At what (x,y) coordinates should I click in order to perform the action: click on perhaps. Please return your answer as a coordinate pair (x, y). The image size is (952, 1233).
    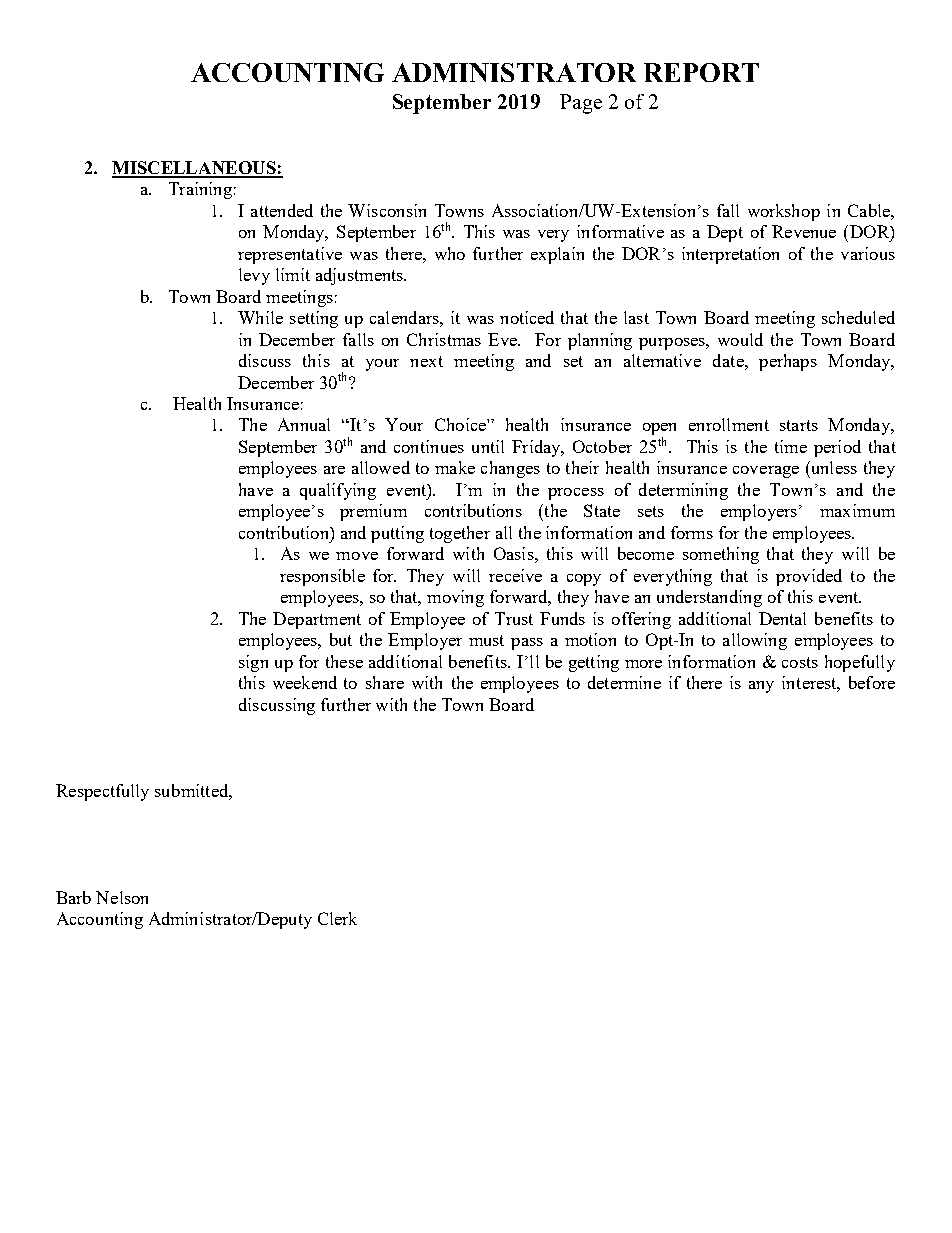
    Looking at the image, I should click on (788, 362).
